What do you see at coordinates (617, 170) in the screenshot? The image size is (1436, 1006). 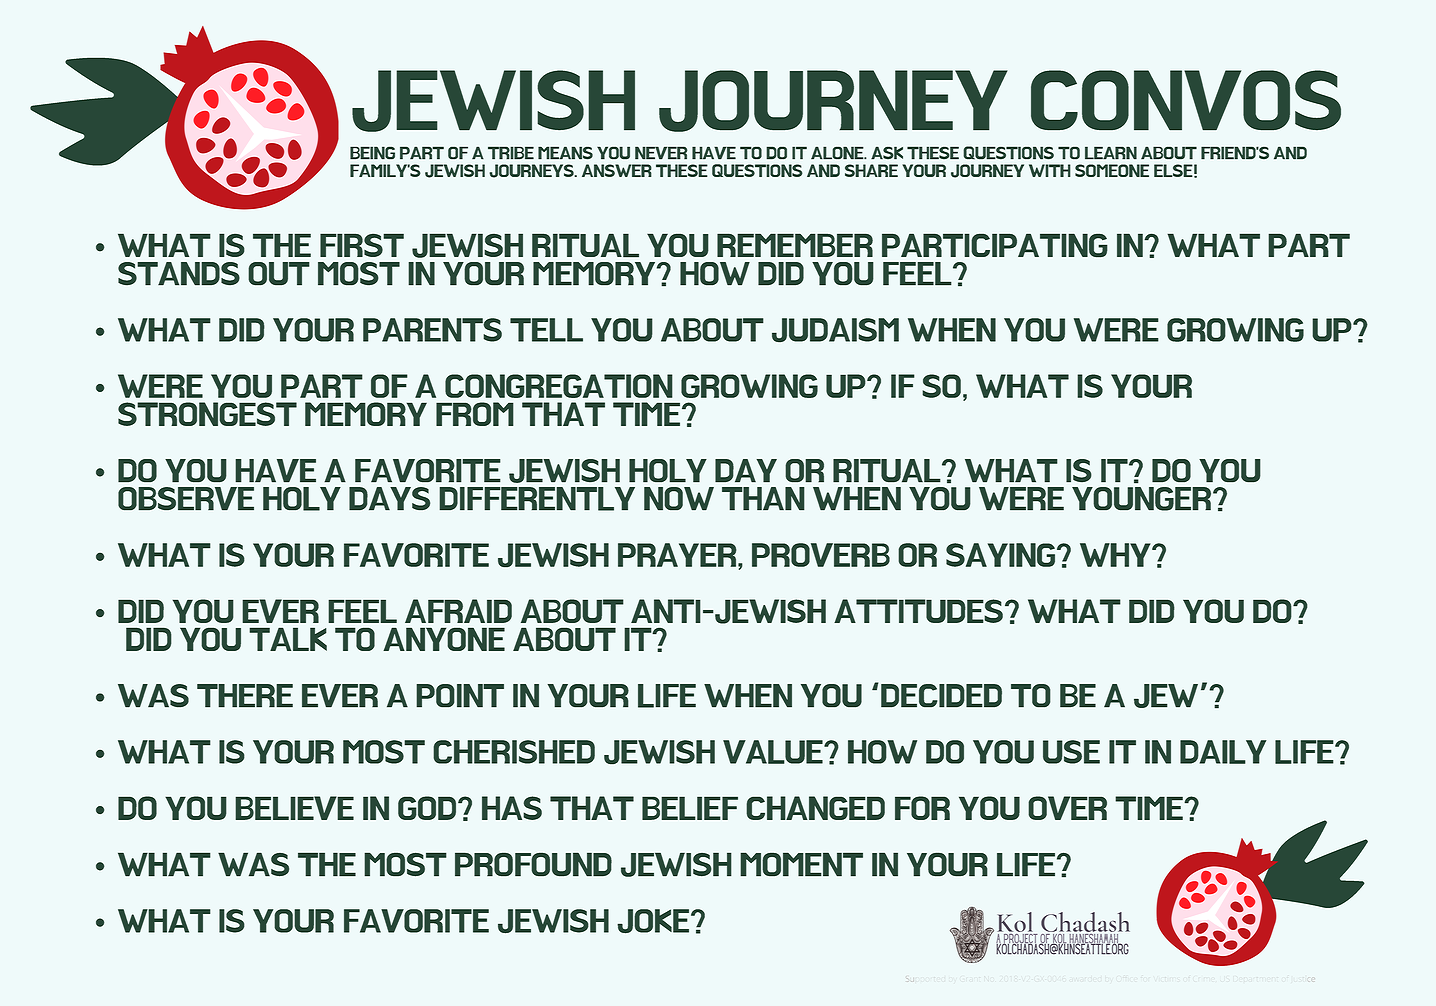 I see `ANSWER` at bounding box center [617, 170].
